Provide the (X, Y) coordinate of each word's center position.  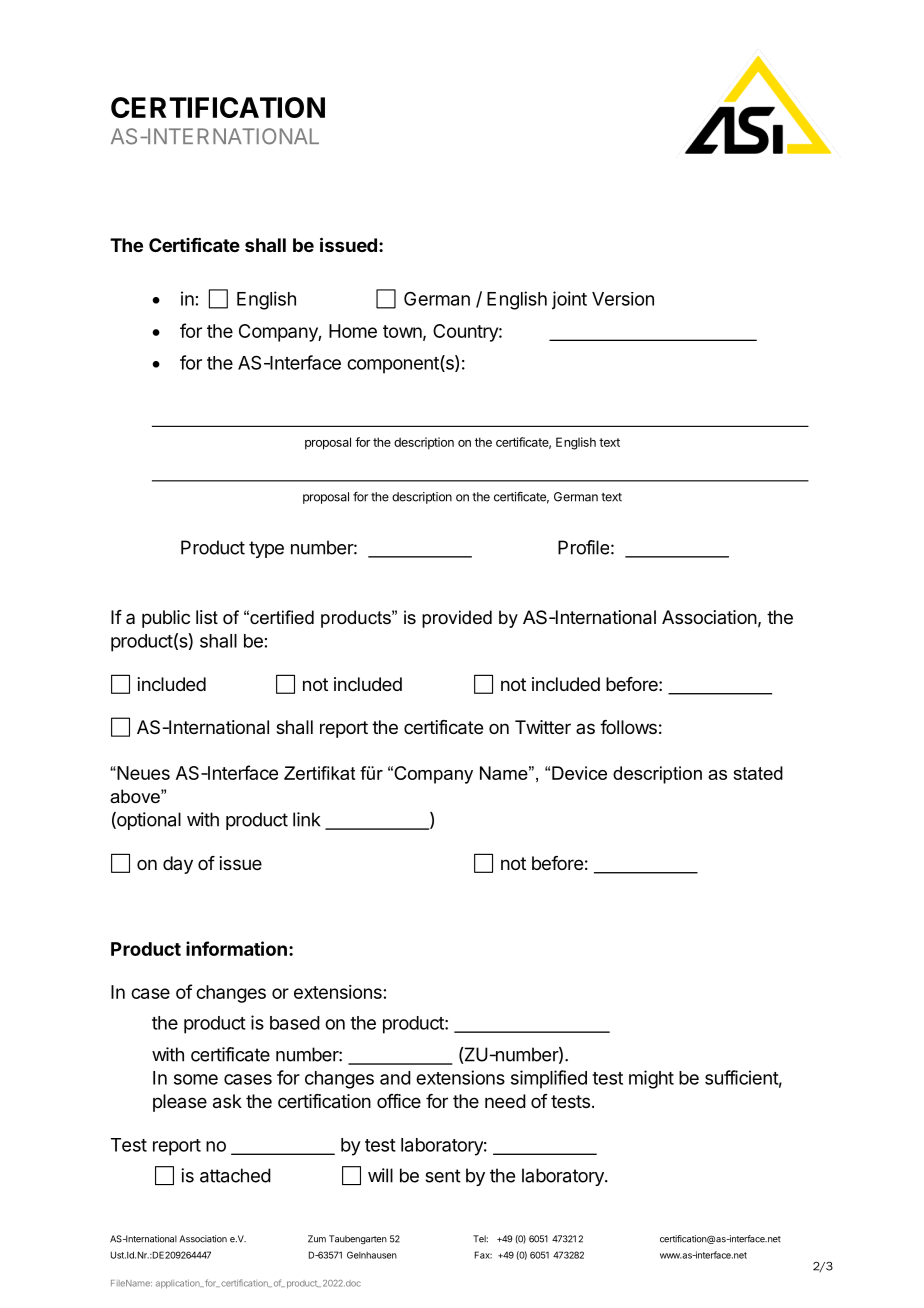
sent (443, 1176)
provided (457, 619)
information (236, 948)
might (651, 1079)
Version (623, 299)
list (207, 617)
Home (353, 331)
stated (758, 773)
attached (235, 1175)
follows (628, 727)
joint (569, 300)
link (306, 819)
